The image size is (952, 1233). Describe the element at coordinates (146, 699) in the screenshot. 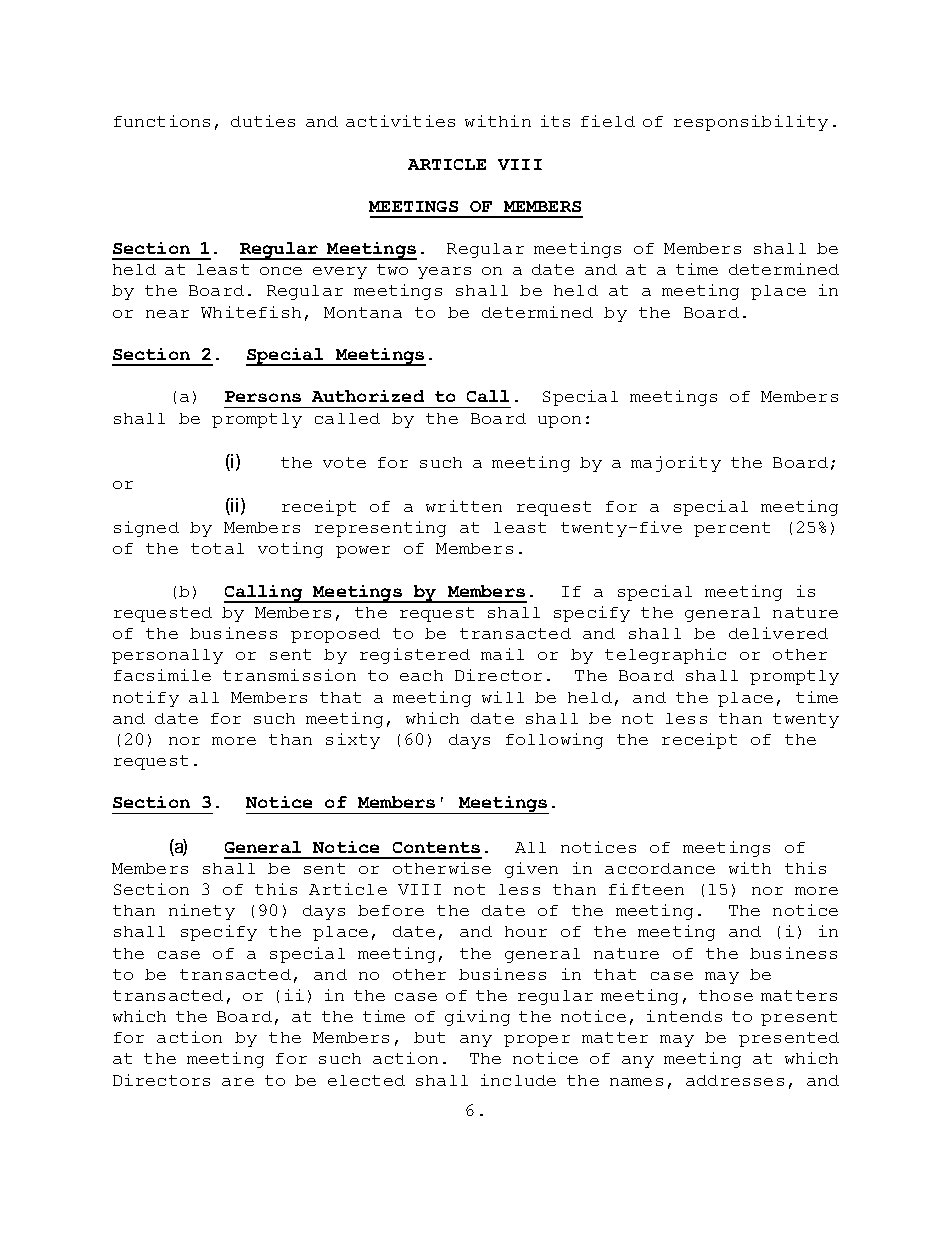

I see `notify` at that location.
